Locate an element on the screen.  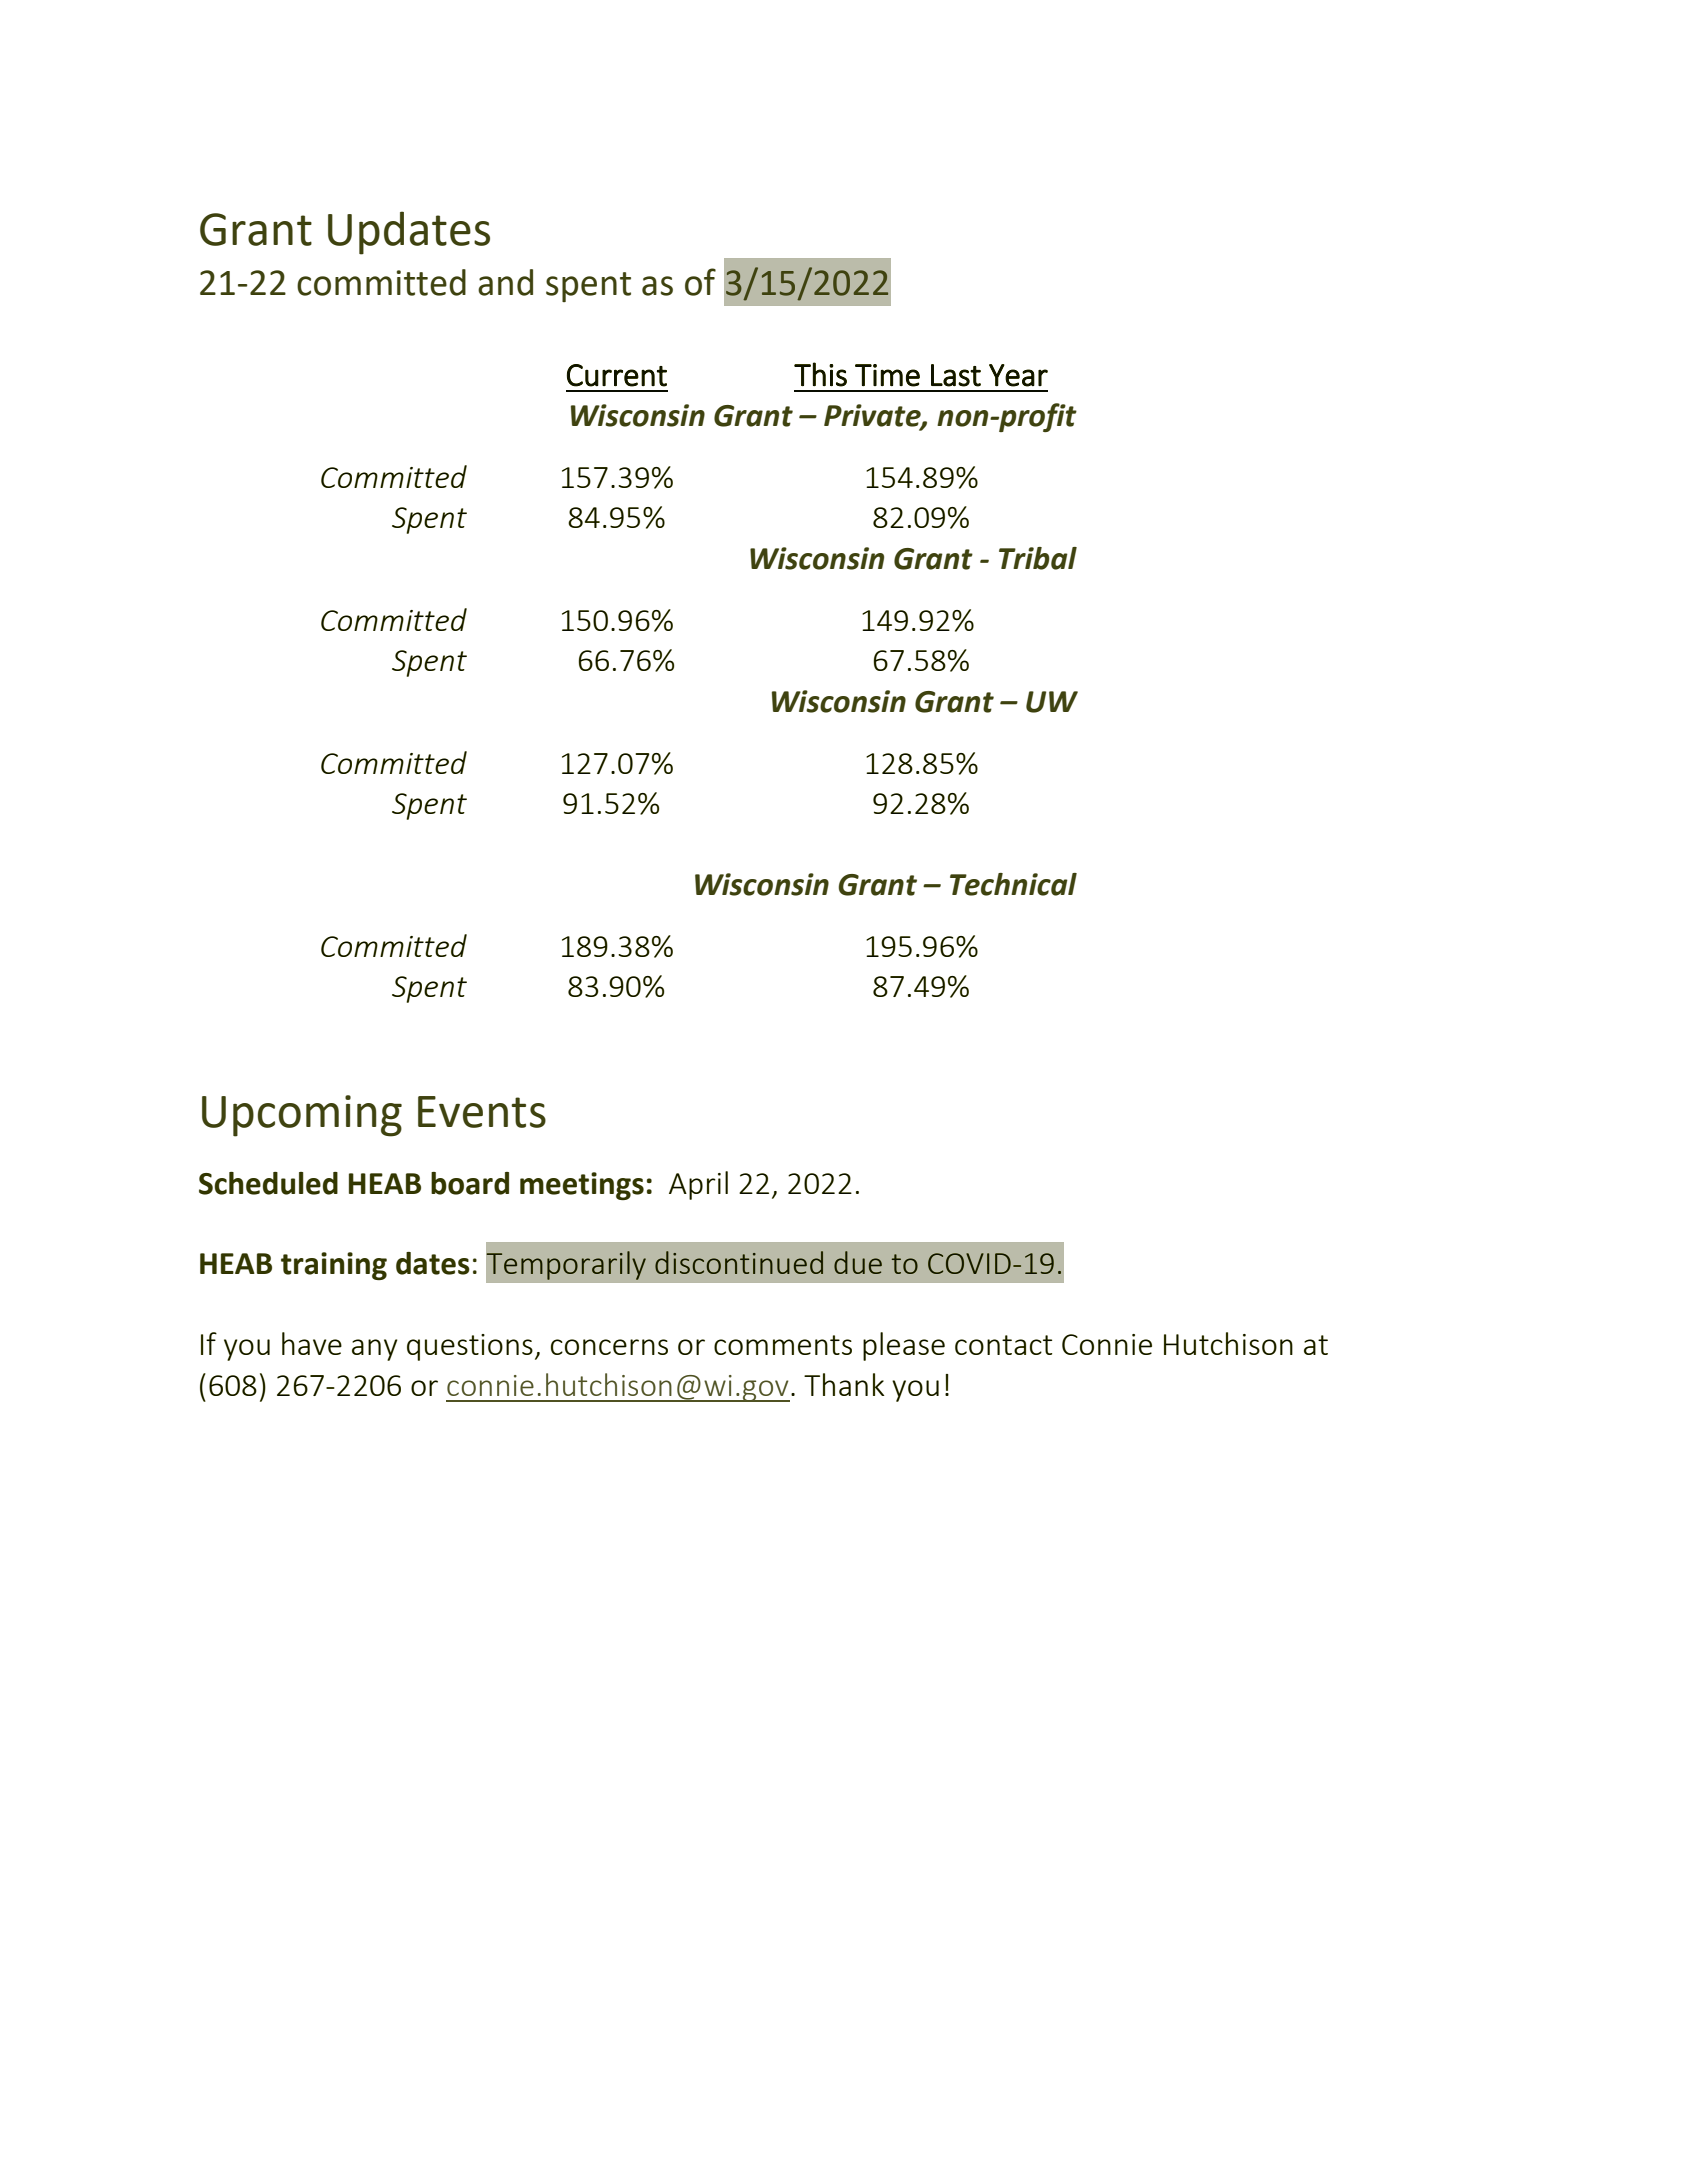
any is located at coordinates (375, 1350).
